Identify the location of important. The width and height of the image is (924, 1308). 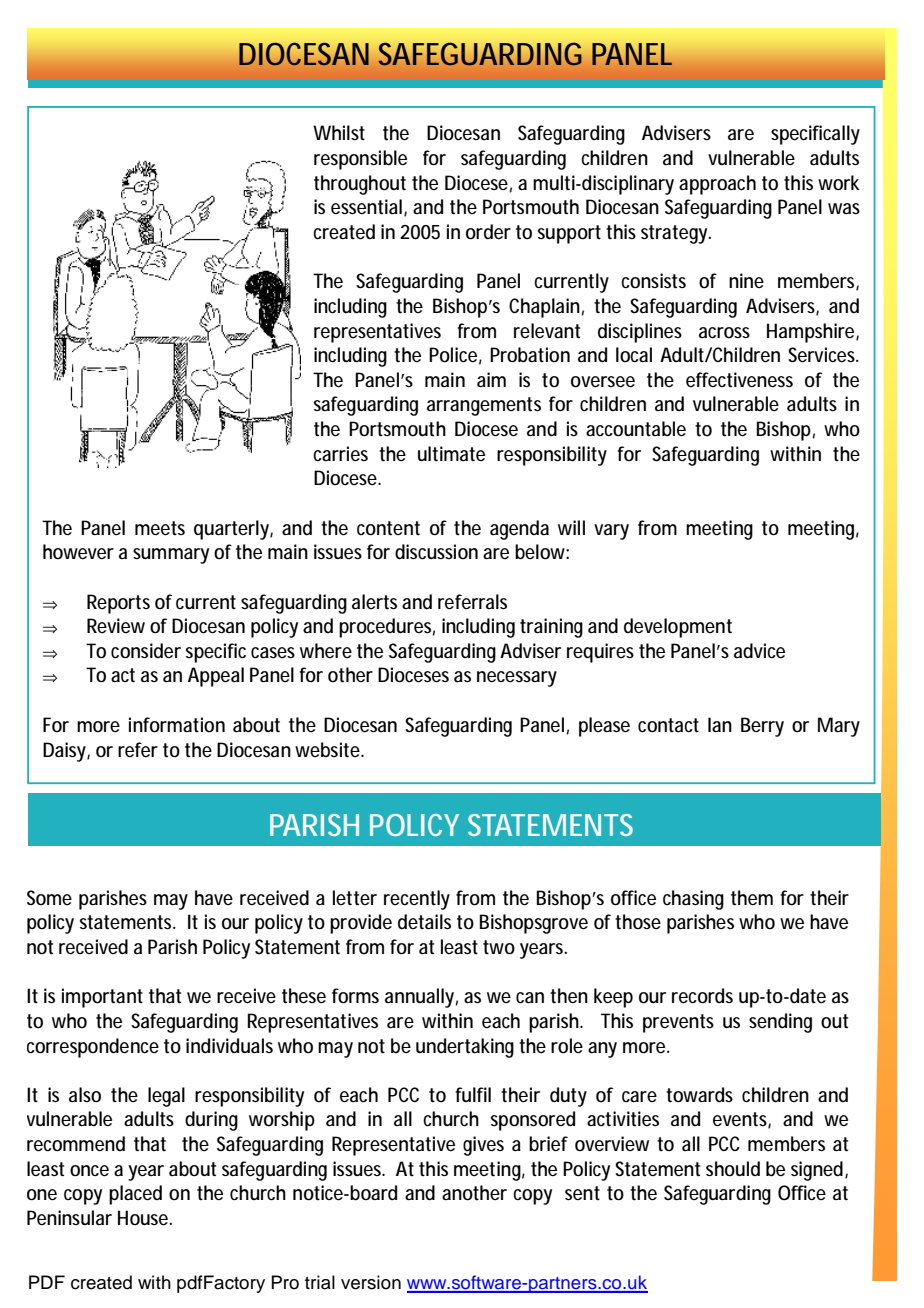
(102, 998).
